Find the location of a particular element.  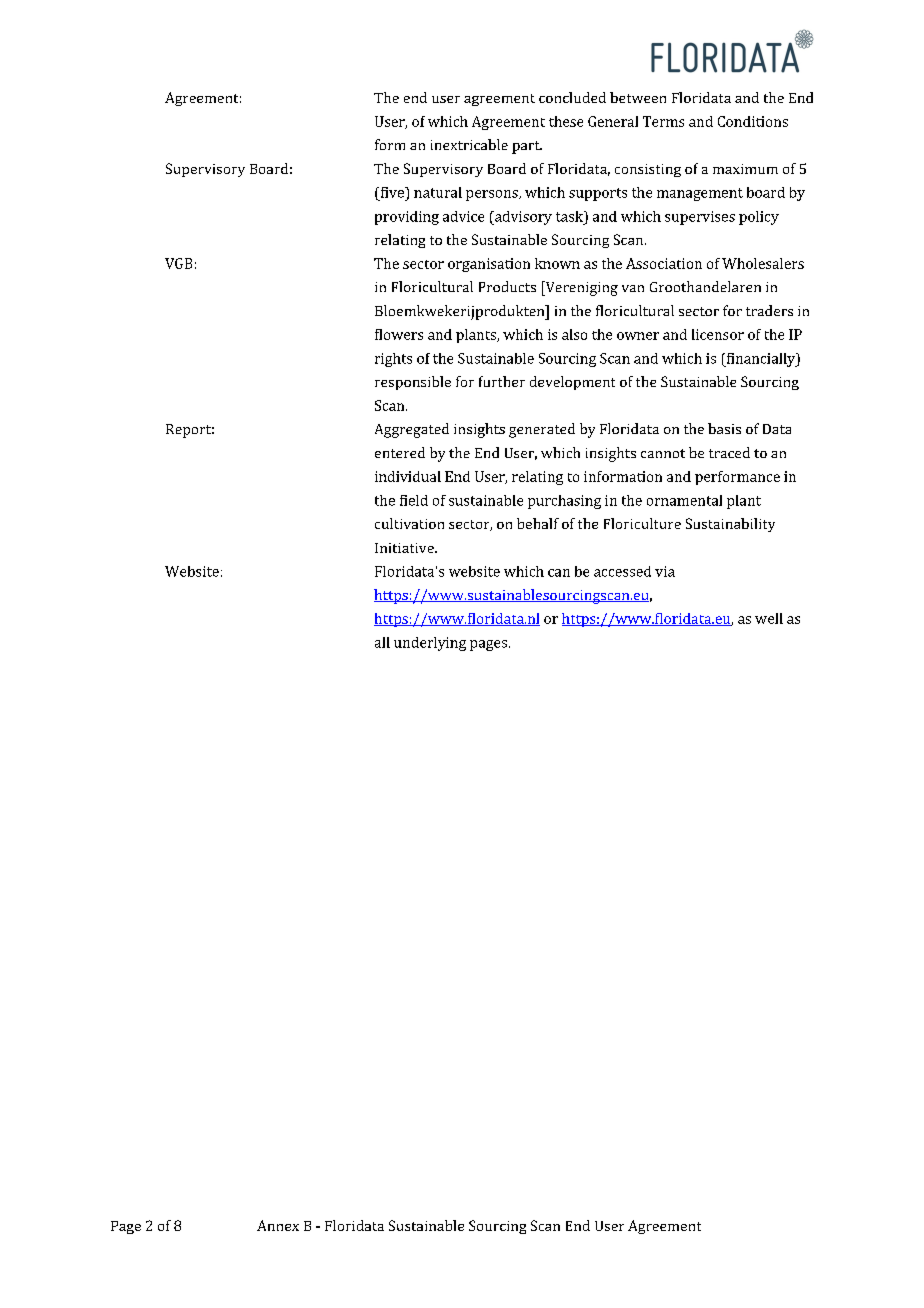

Initiative is located at coordinates (405, 548).
